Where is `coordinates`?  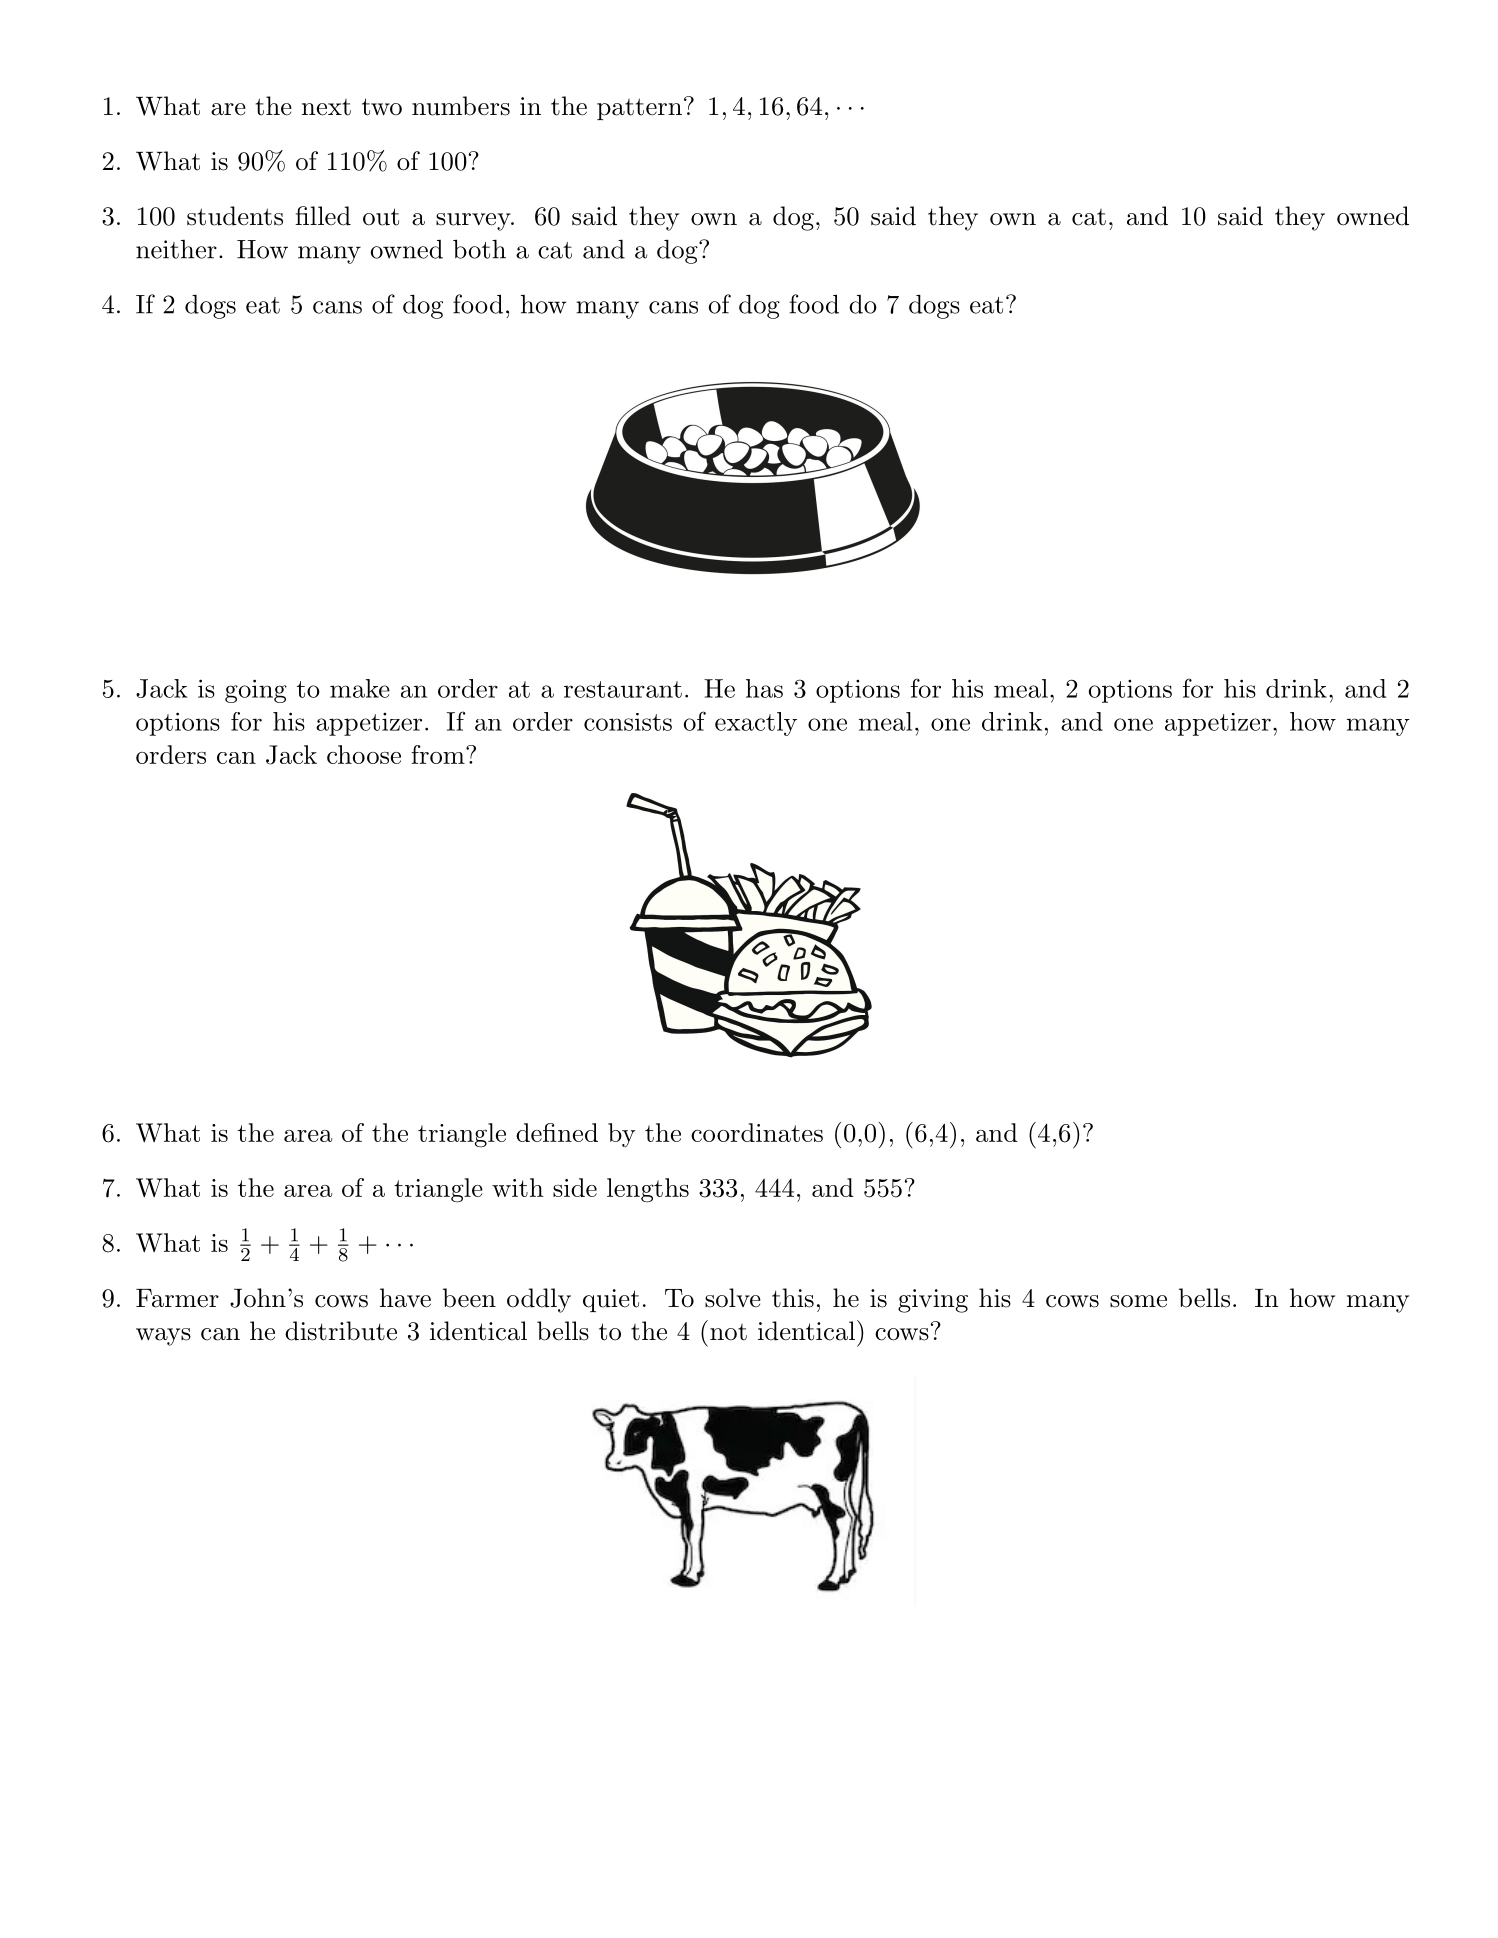
coordinates is located at coordinates (757, 1132).
